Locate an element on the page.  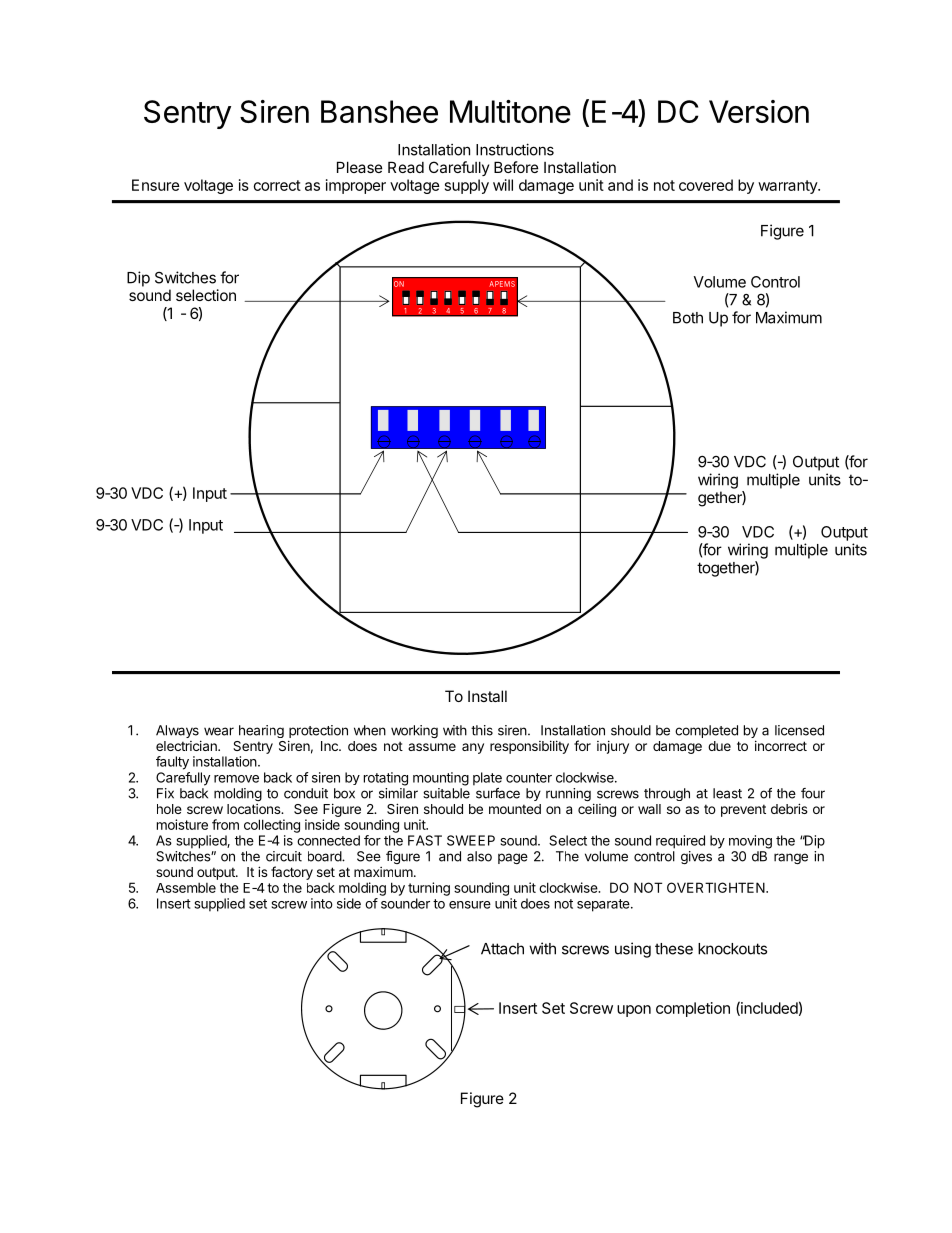
Both is located at coordinates (688, 318).
